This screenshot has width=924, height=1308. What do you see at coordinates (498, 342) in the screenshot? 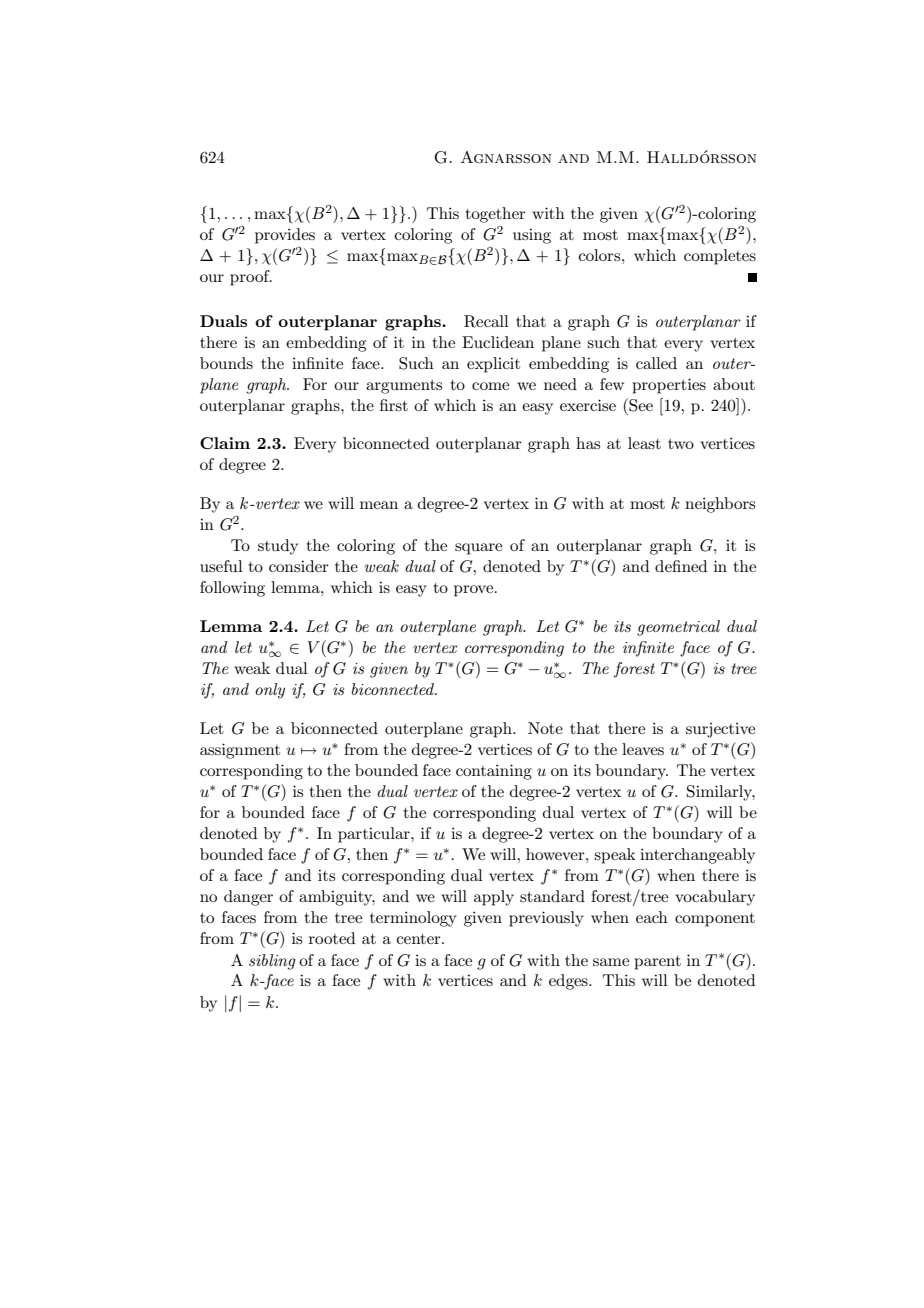
I see `Euclidean` at bounding box center [498, 342].
